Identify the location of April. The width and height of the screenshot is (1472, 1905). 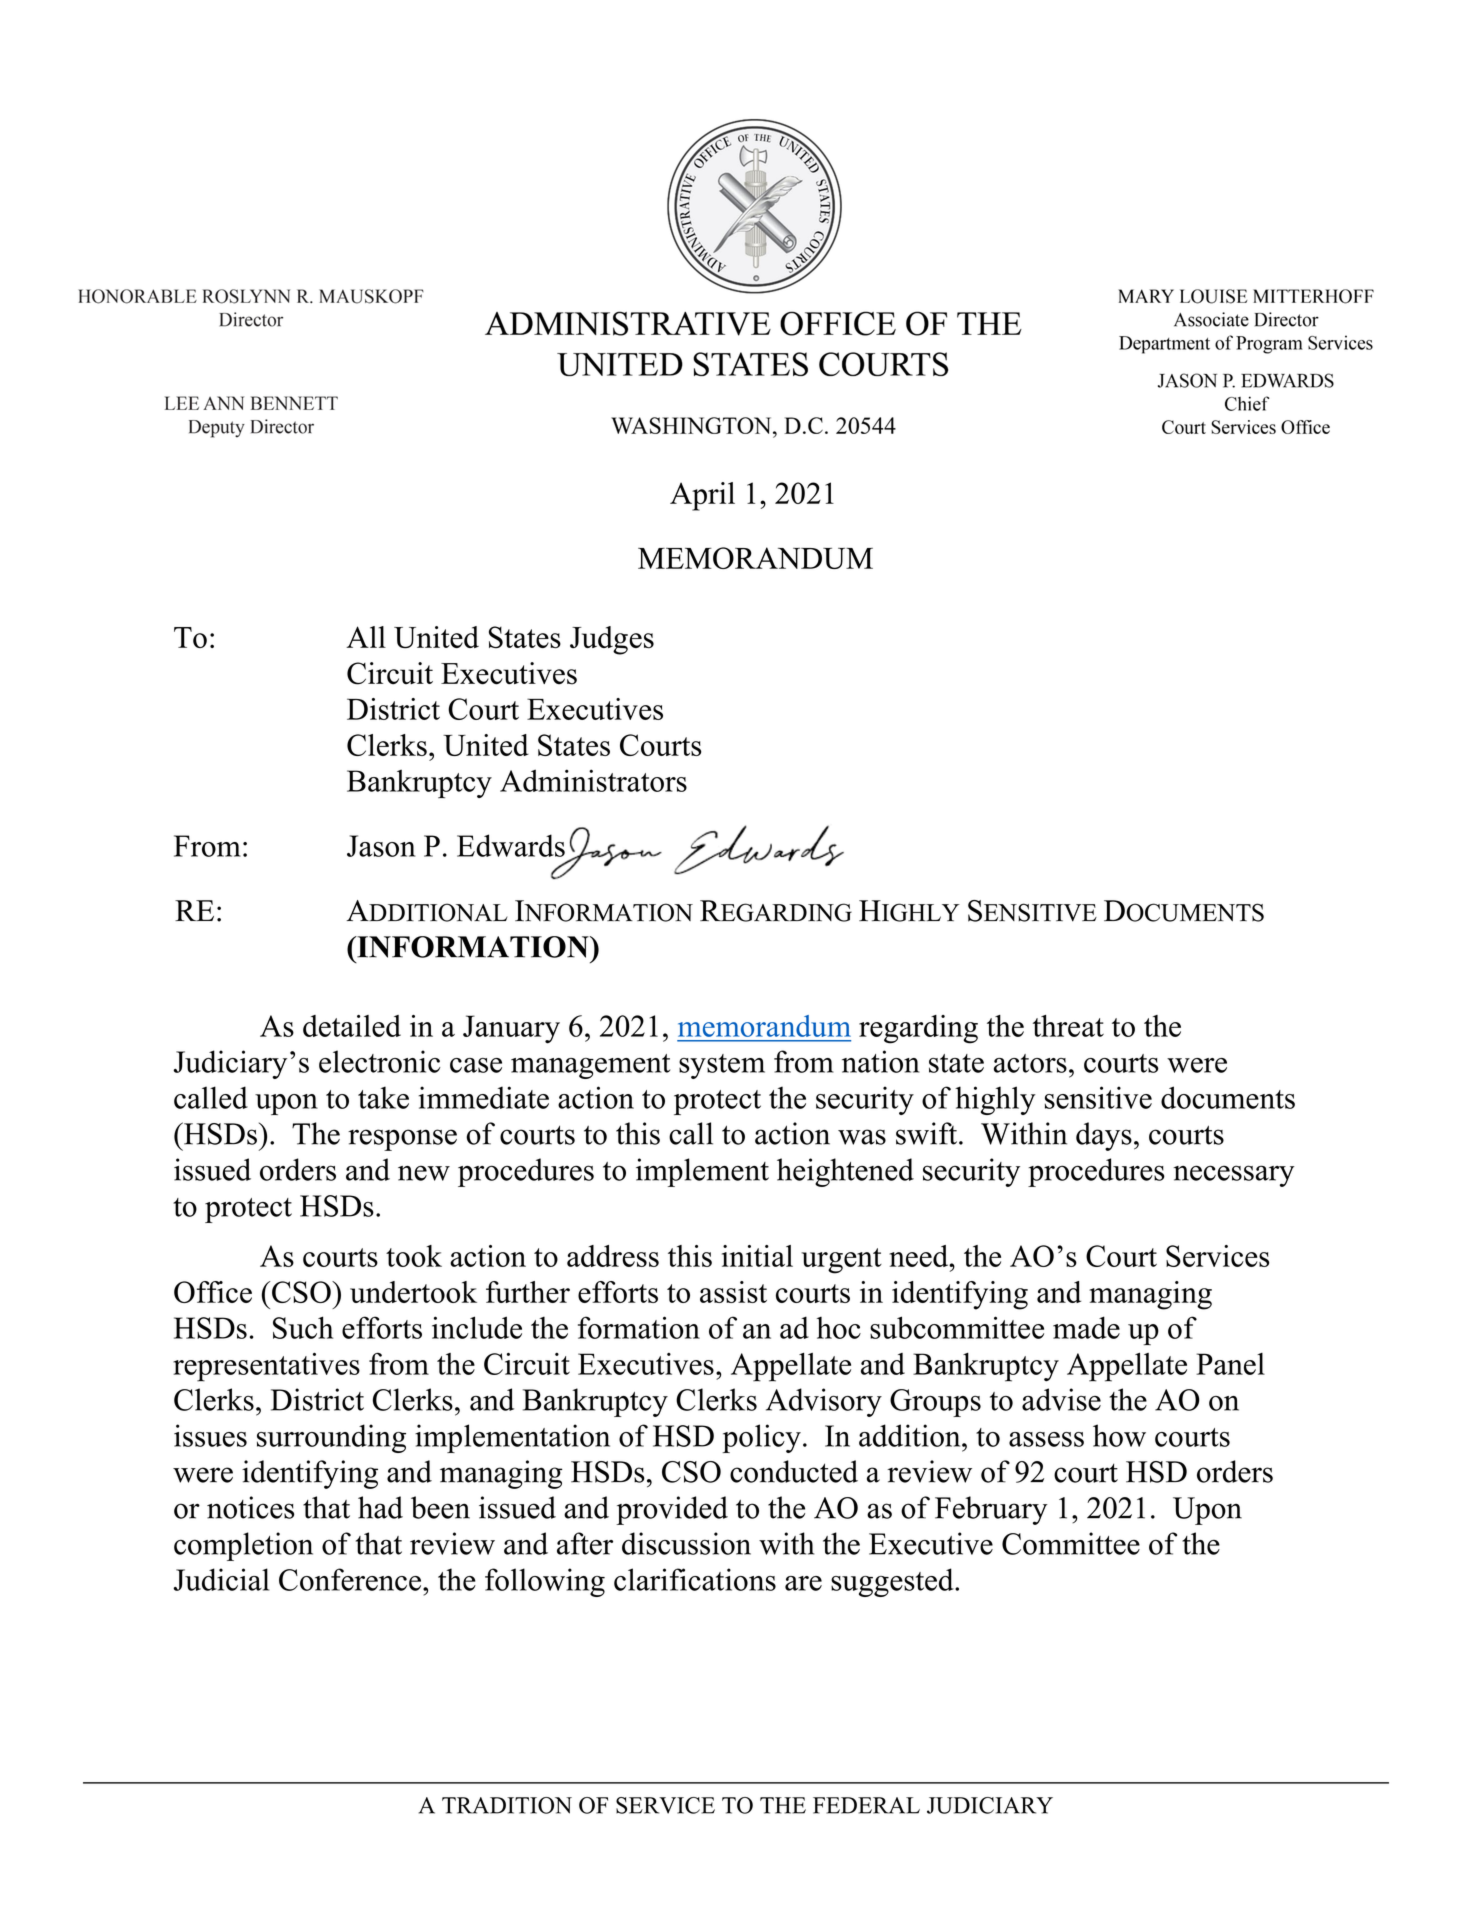
(702, 496).
